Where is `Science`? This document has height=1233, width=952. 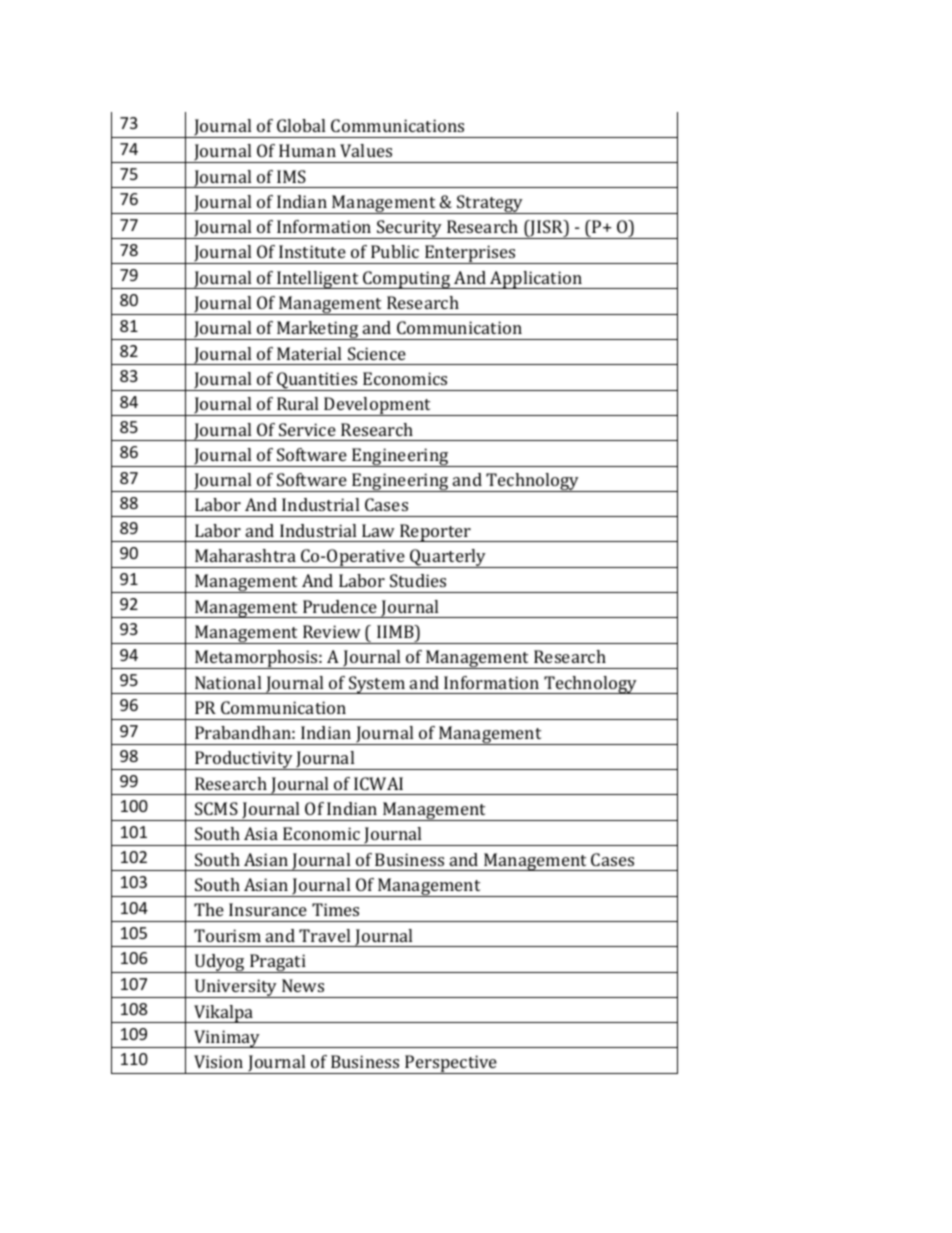 Science is located at coordinates (377, 353).
